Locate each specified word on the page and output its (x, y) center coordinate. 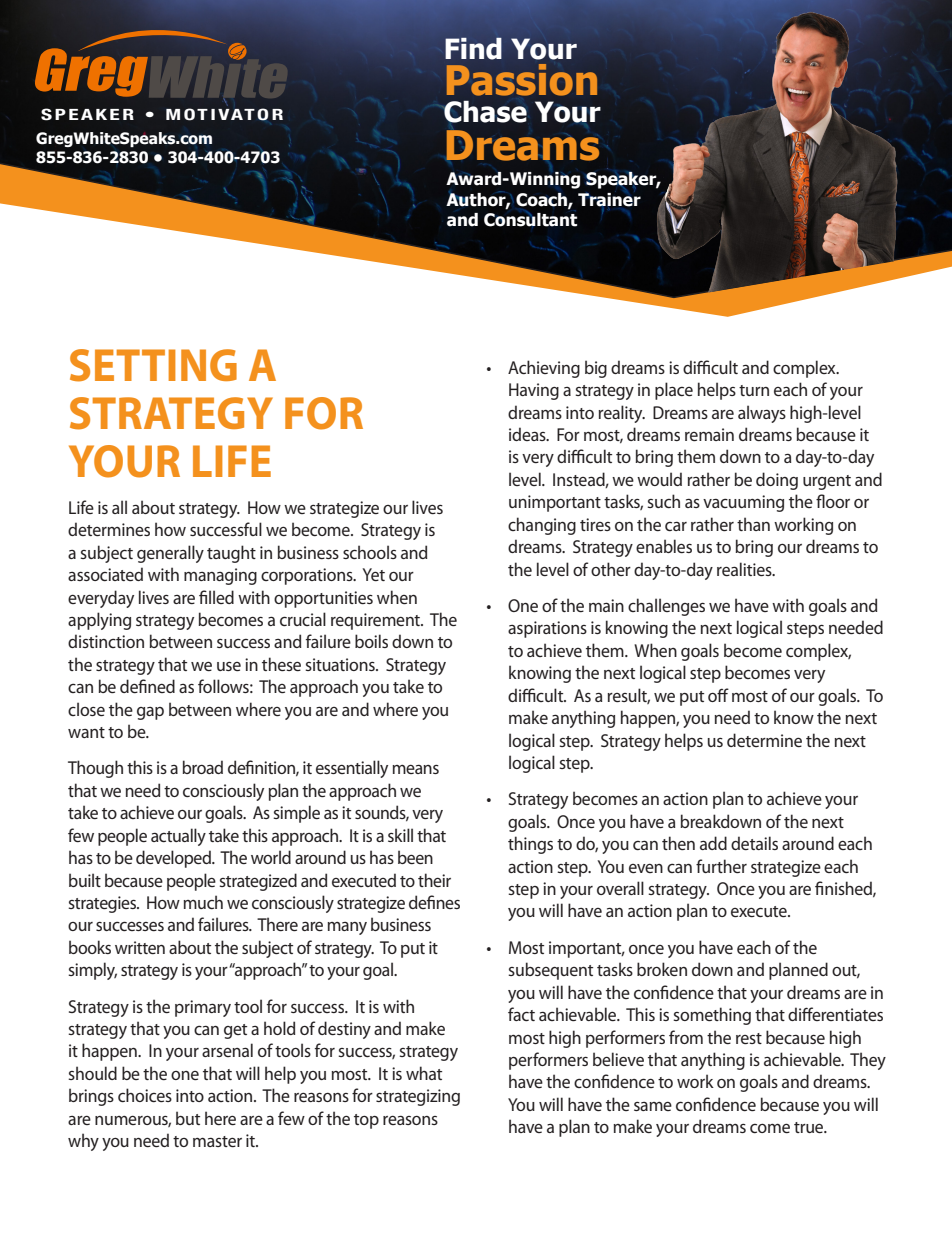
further (721, 866)
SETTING (153, 365)
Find (473, 48)
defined (147, 686)
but (188, 1118)
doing (777, 481)
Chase (484, 112)
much (203, 902)
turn (754, 390)
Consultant (530, 219)
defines (434, 902)
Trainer (609, 200)
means (415, 769)
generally (170, 554)
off (718, 695)
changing (542, 526)
